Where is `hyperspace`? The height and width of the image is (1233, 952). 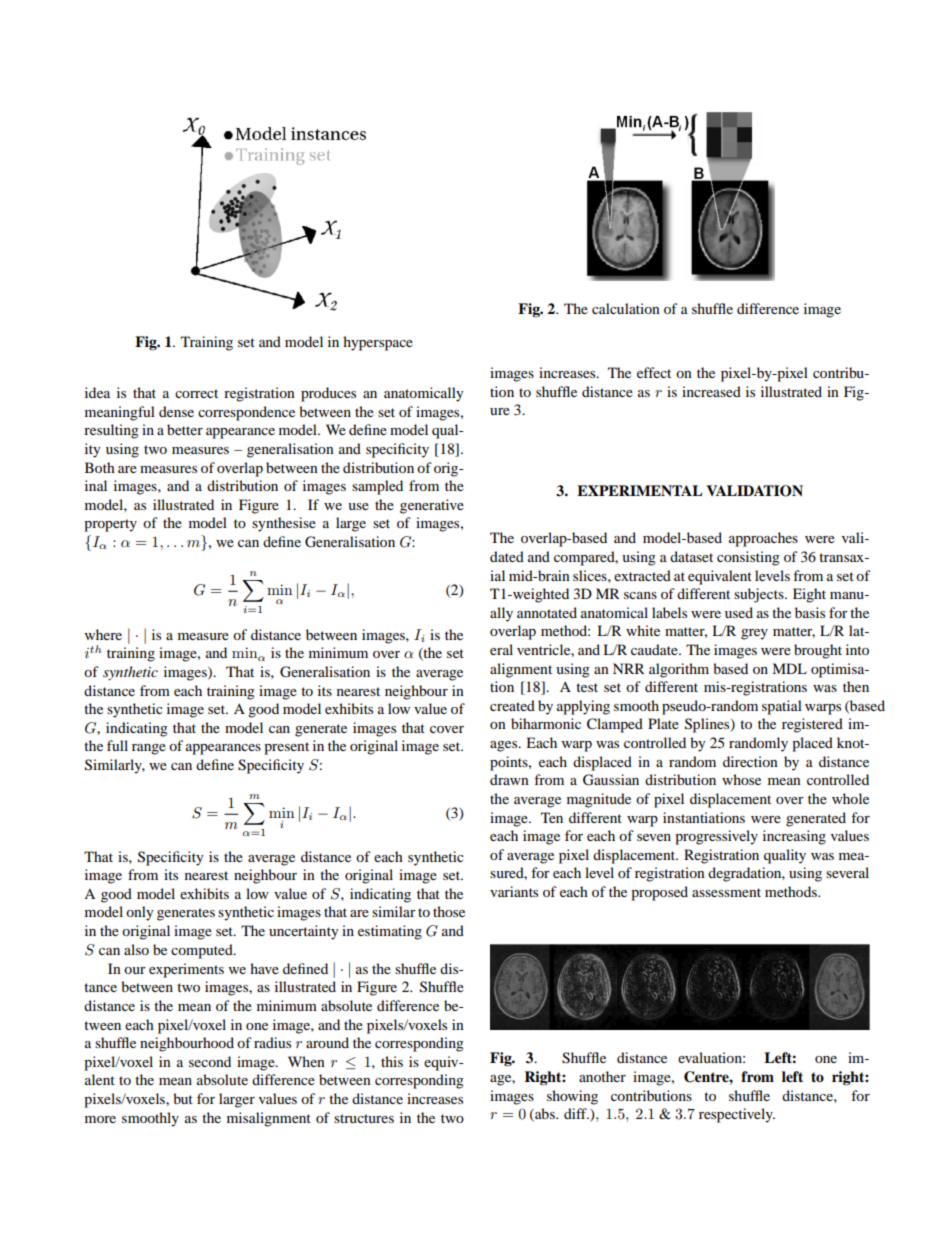
hyperspace is located at coordinates (378, 343).
